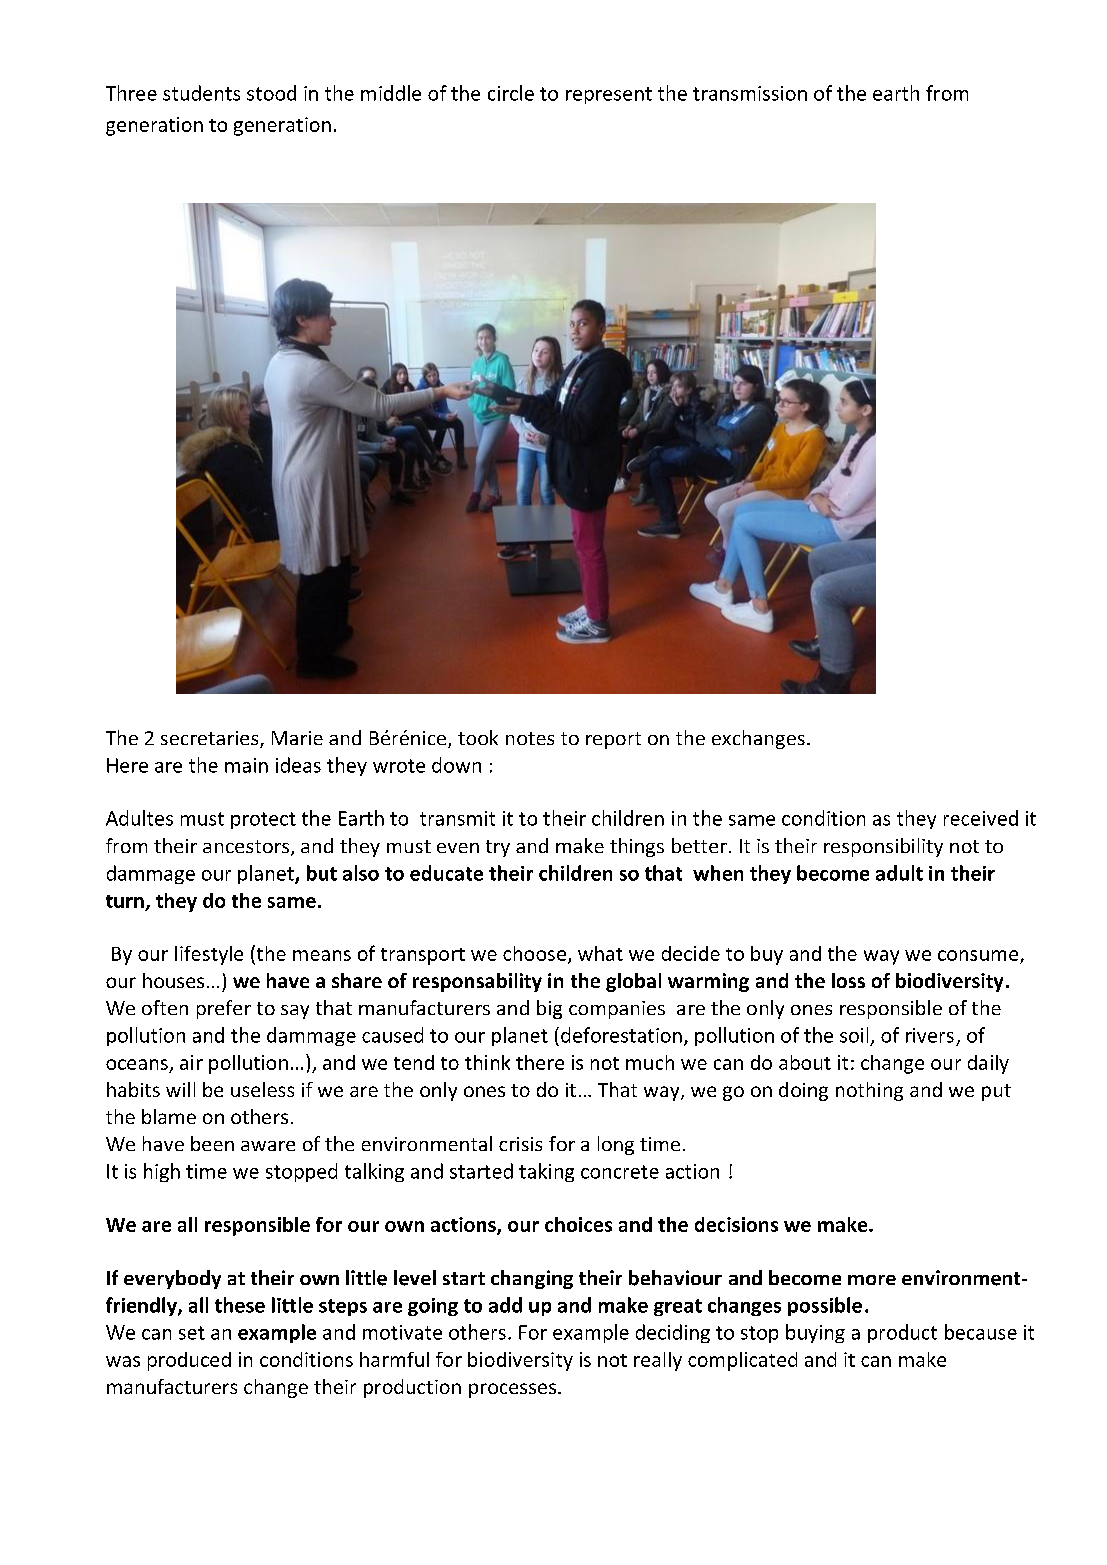 Image resolution: width=1107 pixels, height=1565 pixels. Describe the element at coordinates (478, 737) in the document. I see `took` at that location.
